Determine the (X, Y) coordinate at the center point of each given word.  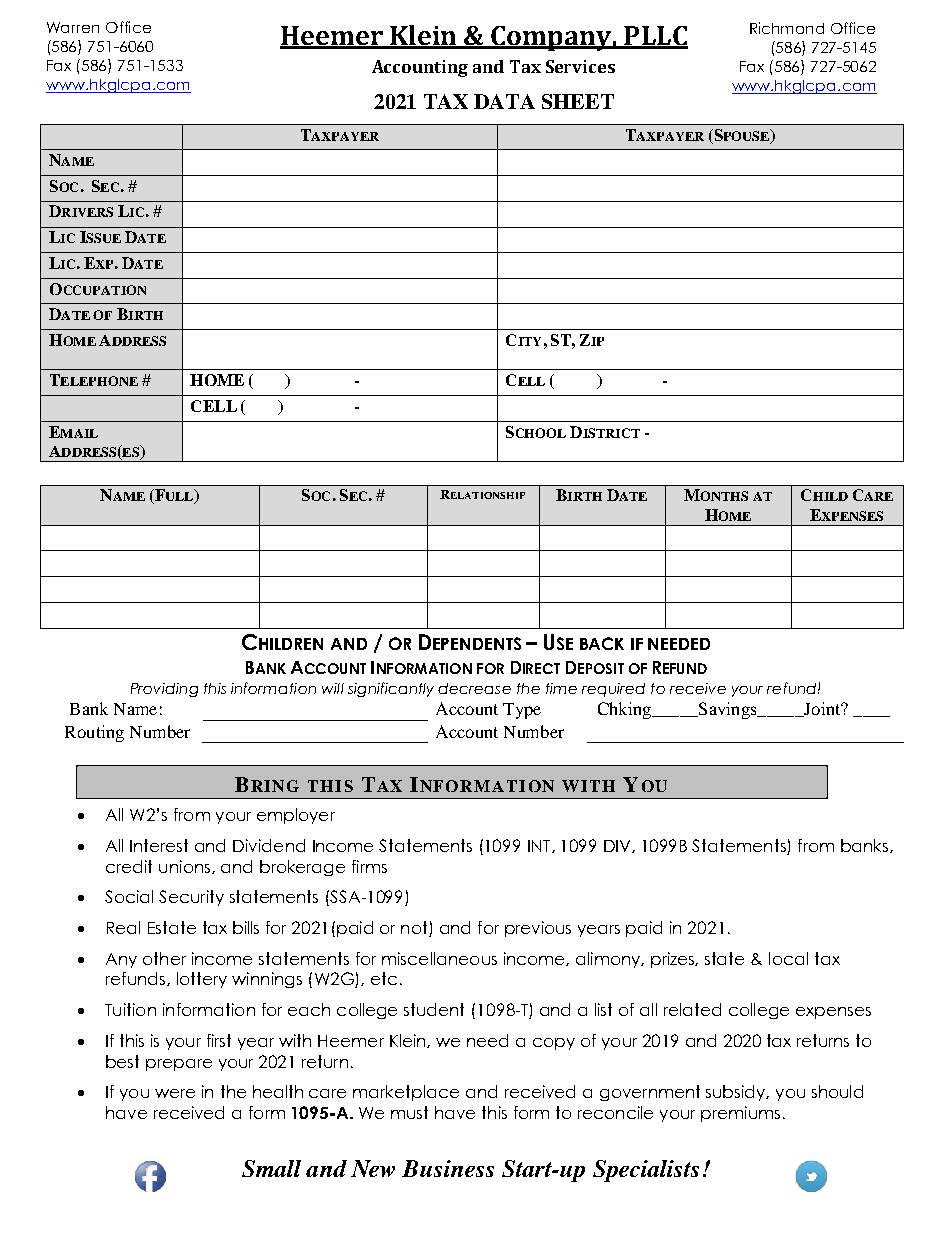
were (175, 1093)
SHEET (578, 101)
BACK (602, 643)
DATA (504, 101)
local (788, 958)
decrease (474, 688)
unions (186, 867)
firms (369, 866)
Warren (73, 27)
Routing (94, 733)
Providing (164, 690)
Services (580, 66)
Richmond (787, 28)
